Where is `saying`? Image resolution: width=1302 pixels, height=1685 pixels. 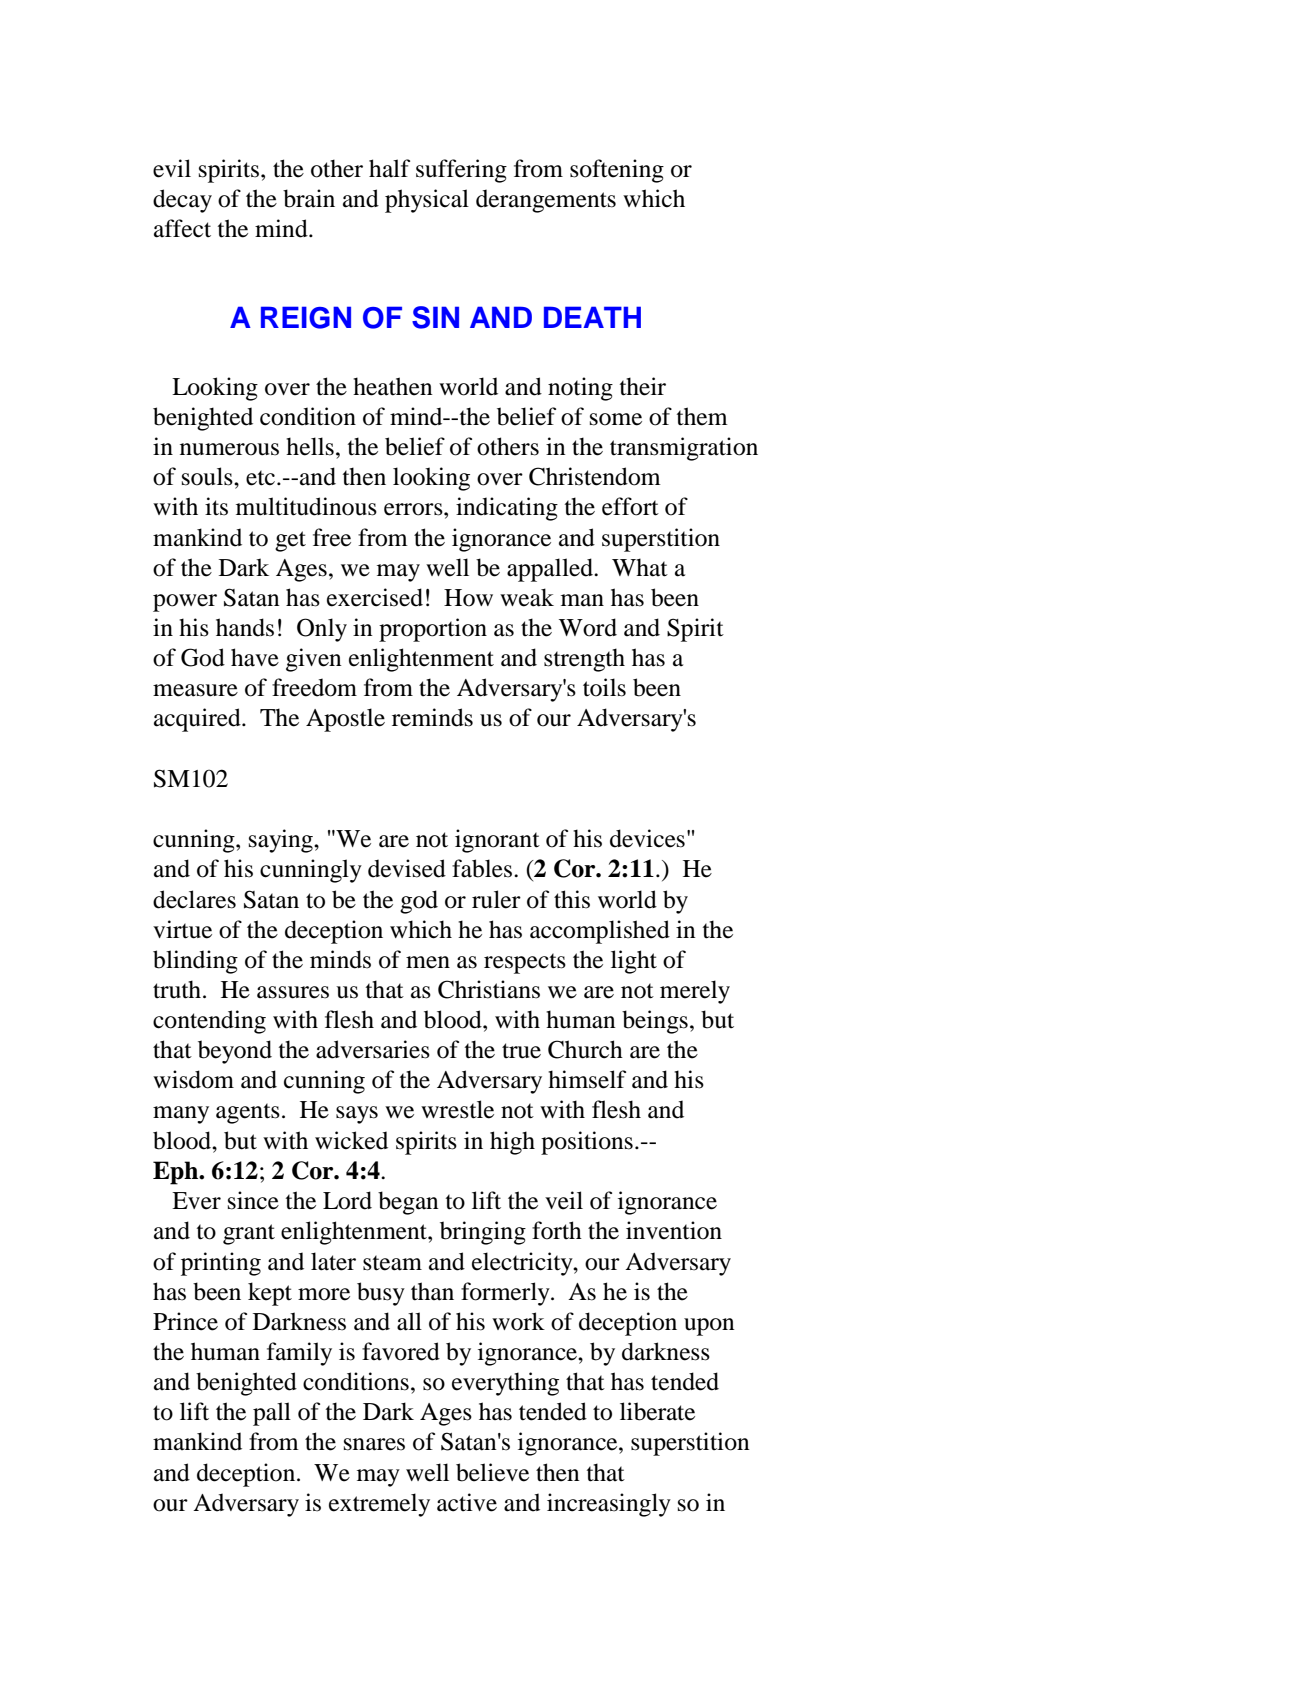 saying is located at coordinates (282, 841).
